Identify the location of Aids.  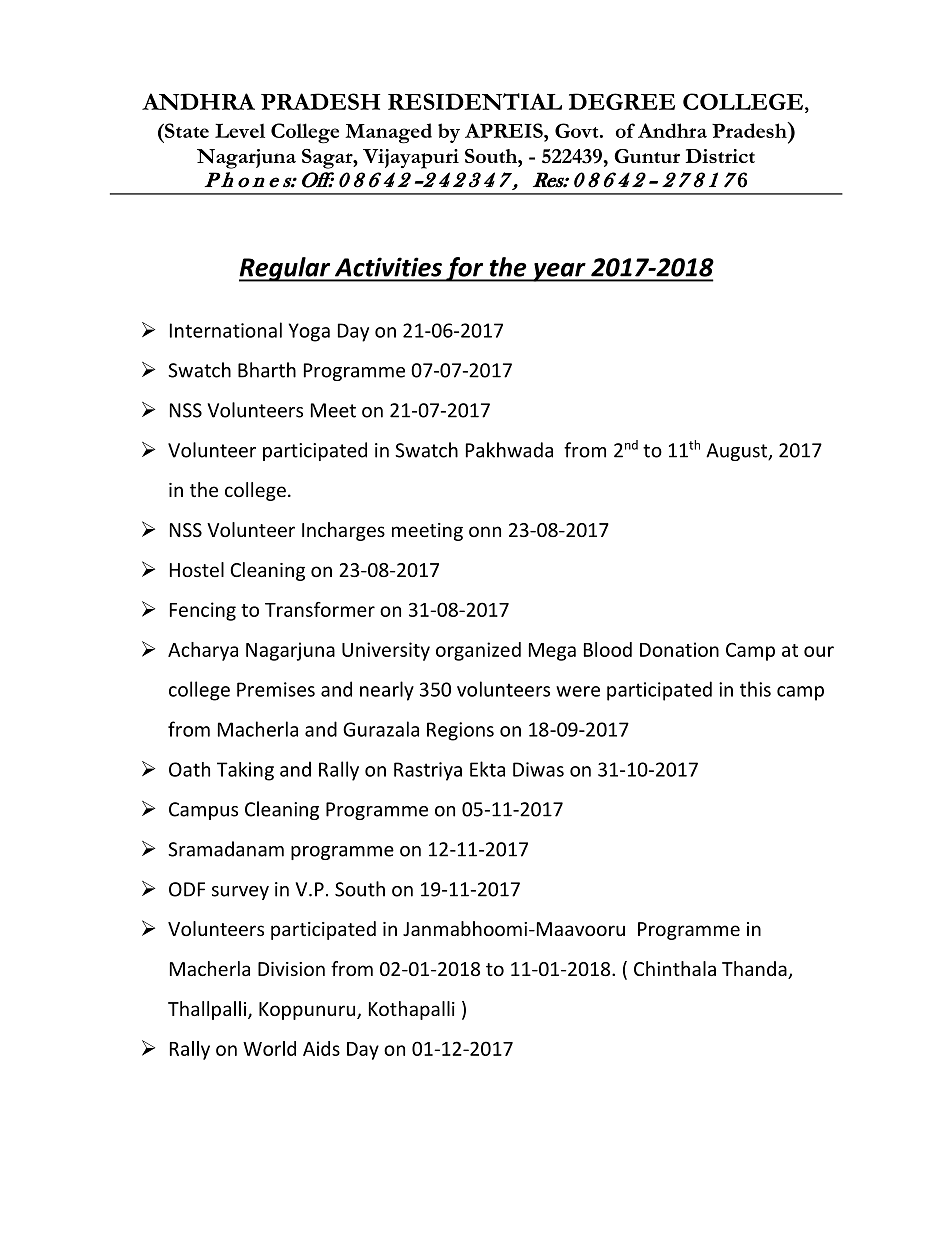
(321, 1048).
